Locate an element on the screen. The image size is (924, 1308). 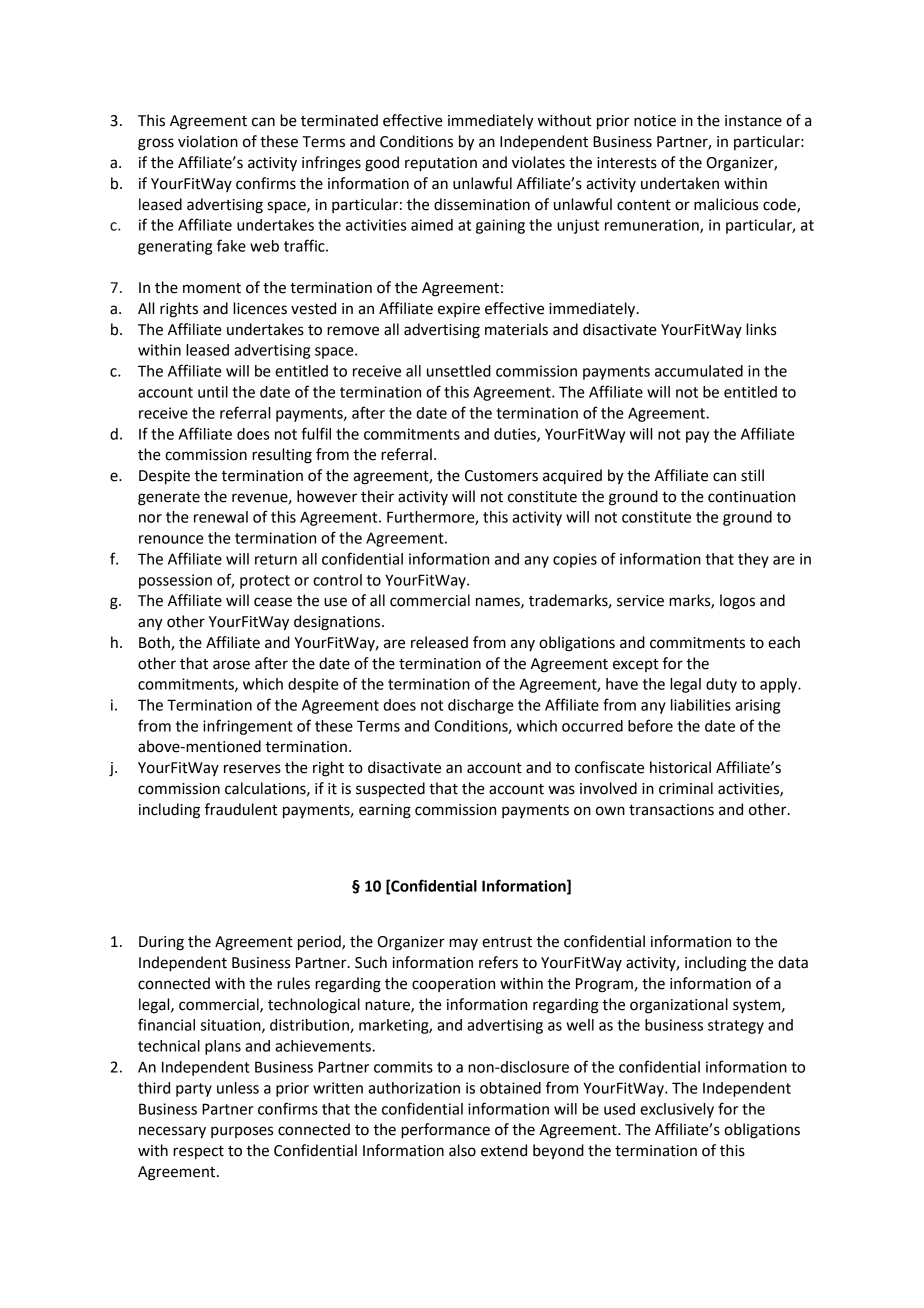
fraudulent is located at coordinates (241, 809).
